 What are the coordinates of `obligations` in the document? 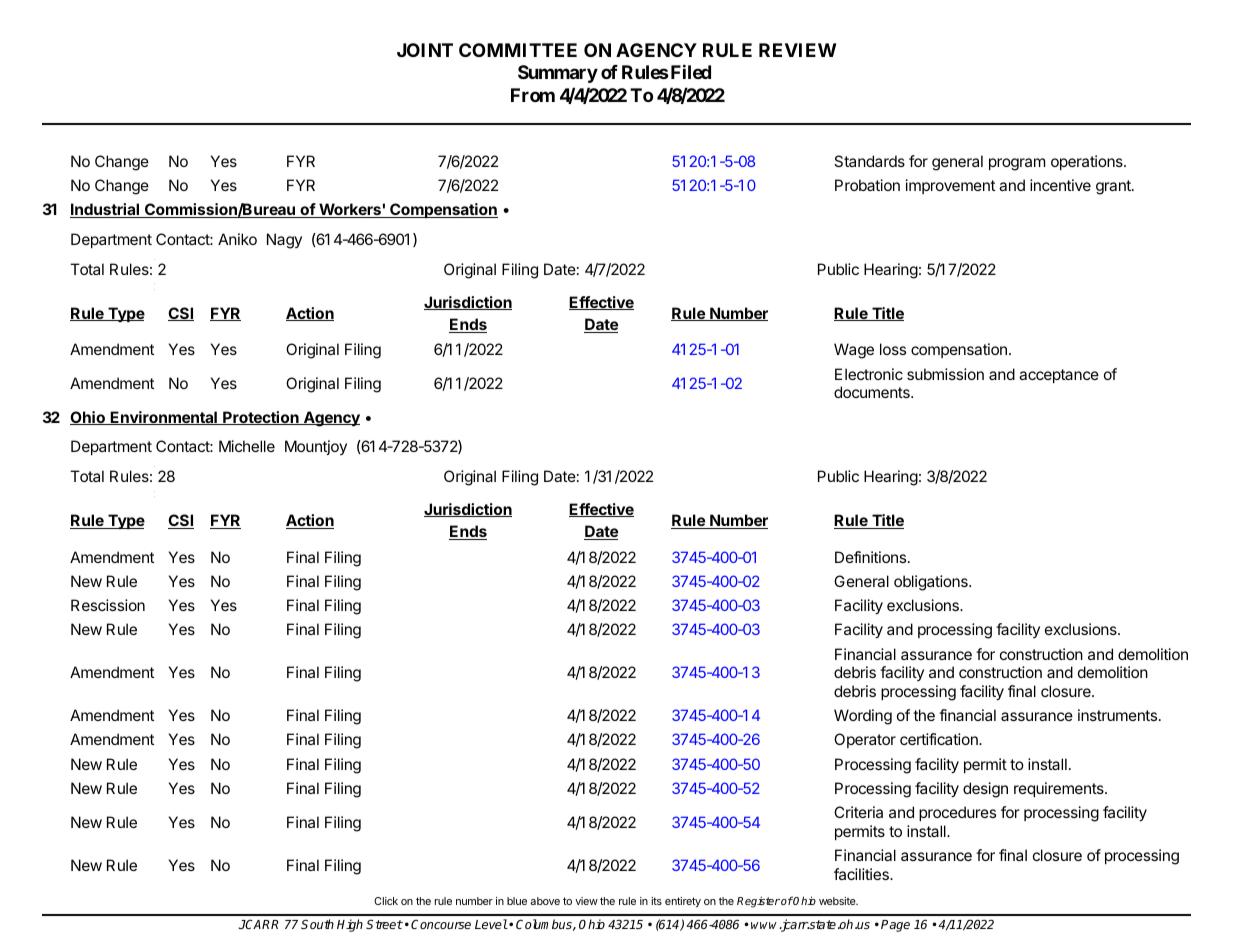 It's located at (932, 583).
